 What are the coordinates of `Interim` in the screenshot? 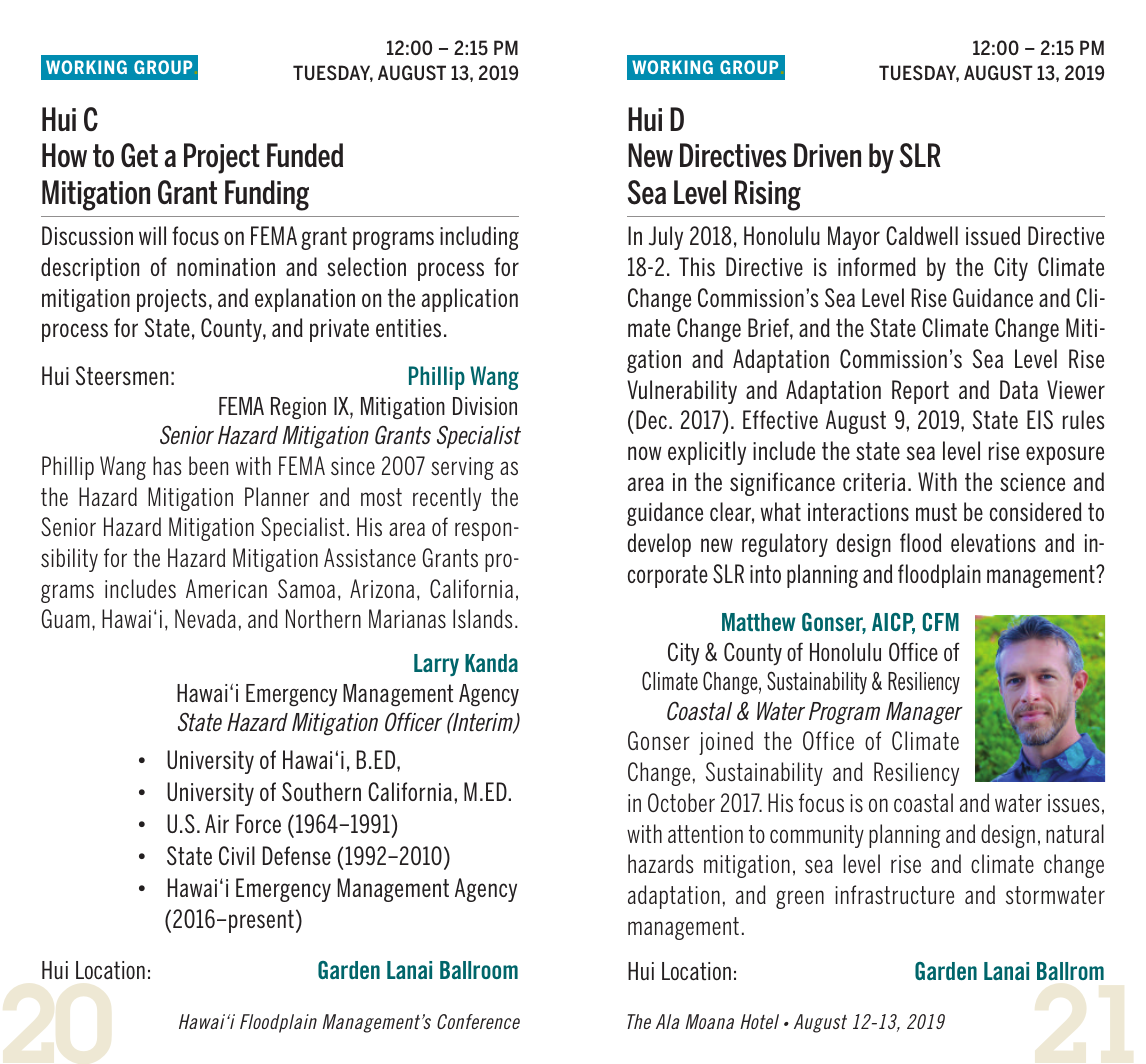 It's located at (483, 723).
